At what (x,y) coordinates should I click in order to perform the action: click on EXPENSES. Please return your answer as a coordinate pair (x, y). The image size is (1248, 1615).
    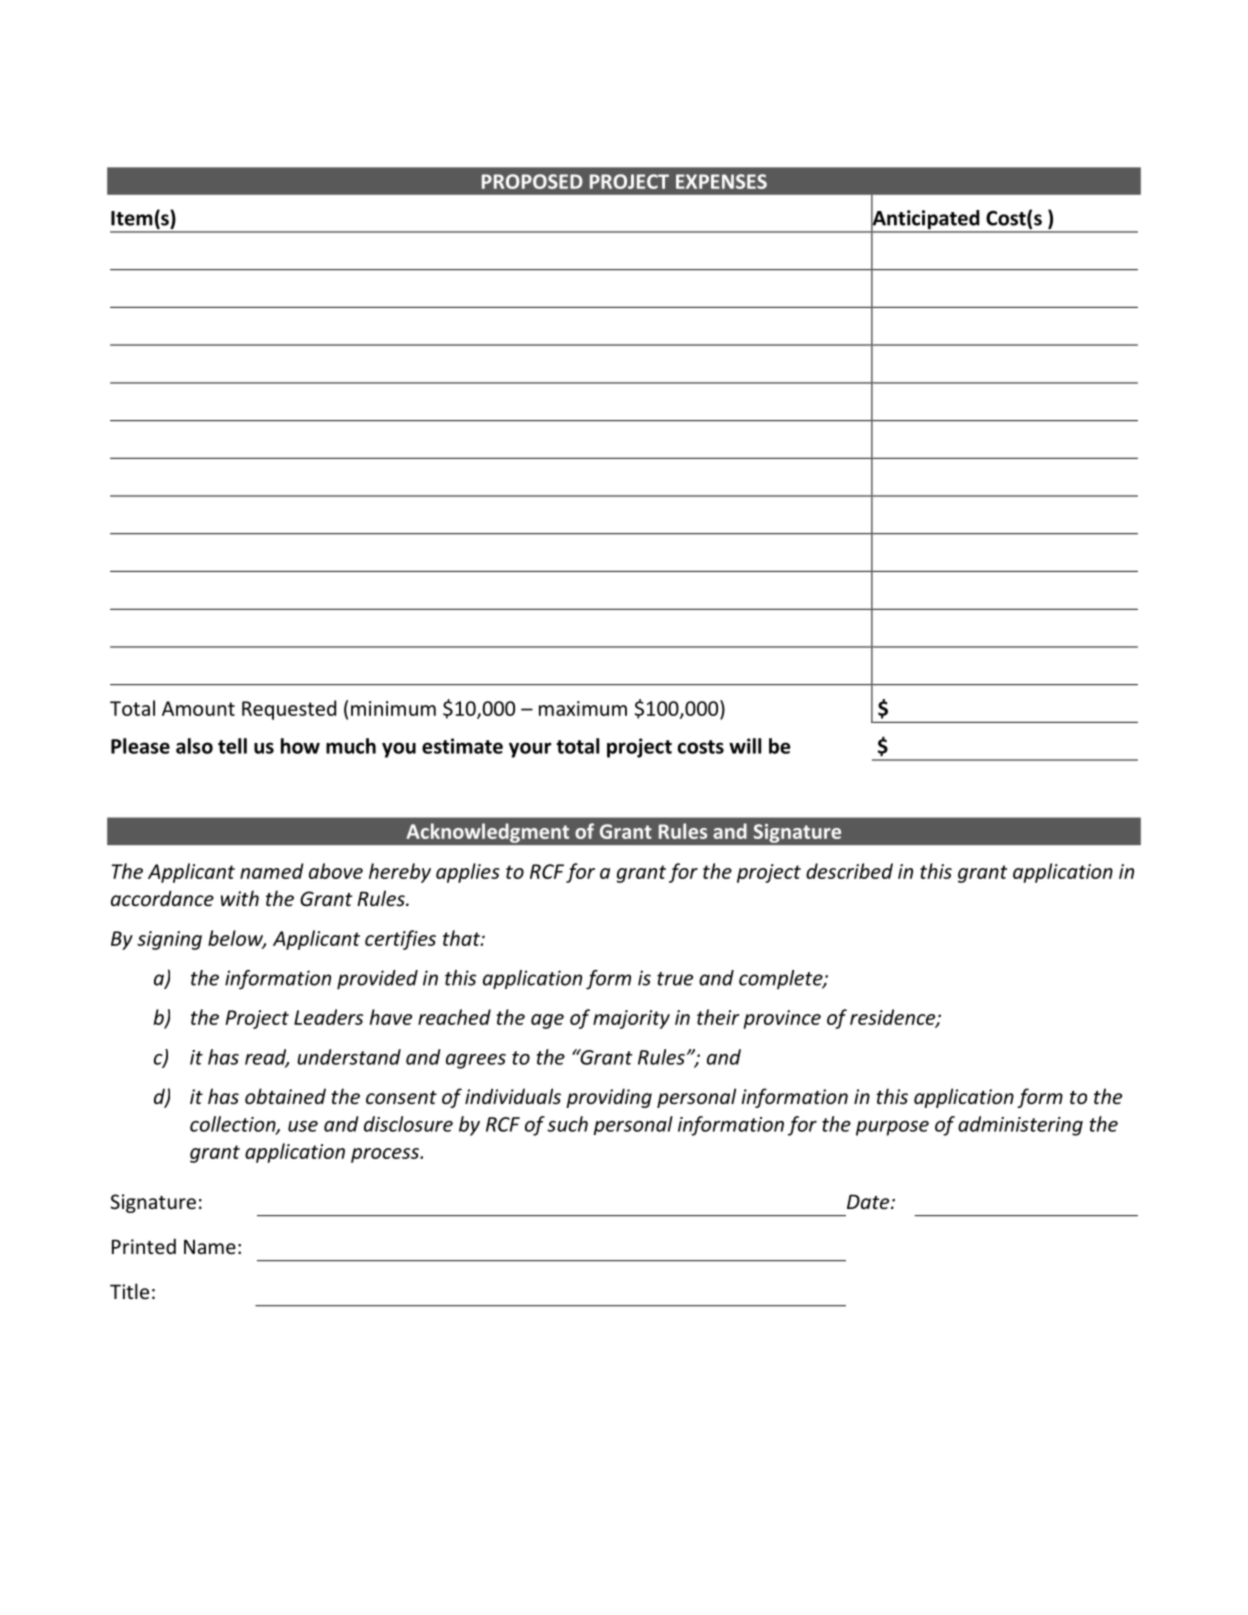
    Looking at the image, I should click on (721, 181).
